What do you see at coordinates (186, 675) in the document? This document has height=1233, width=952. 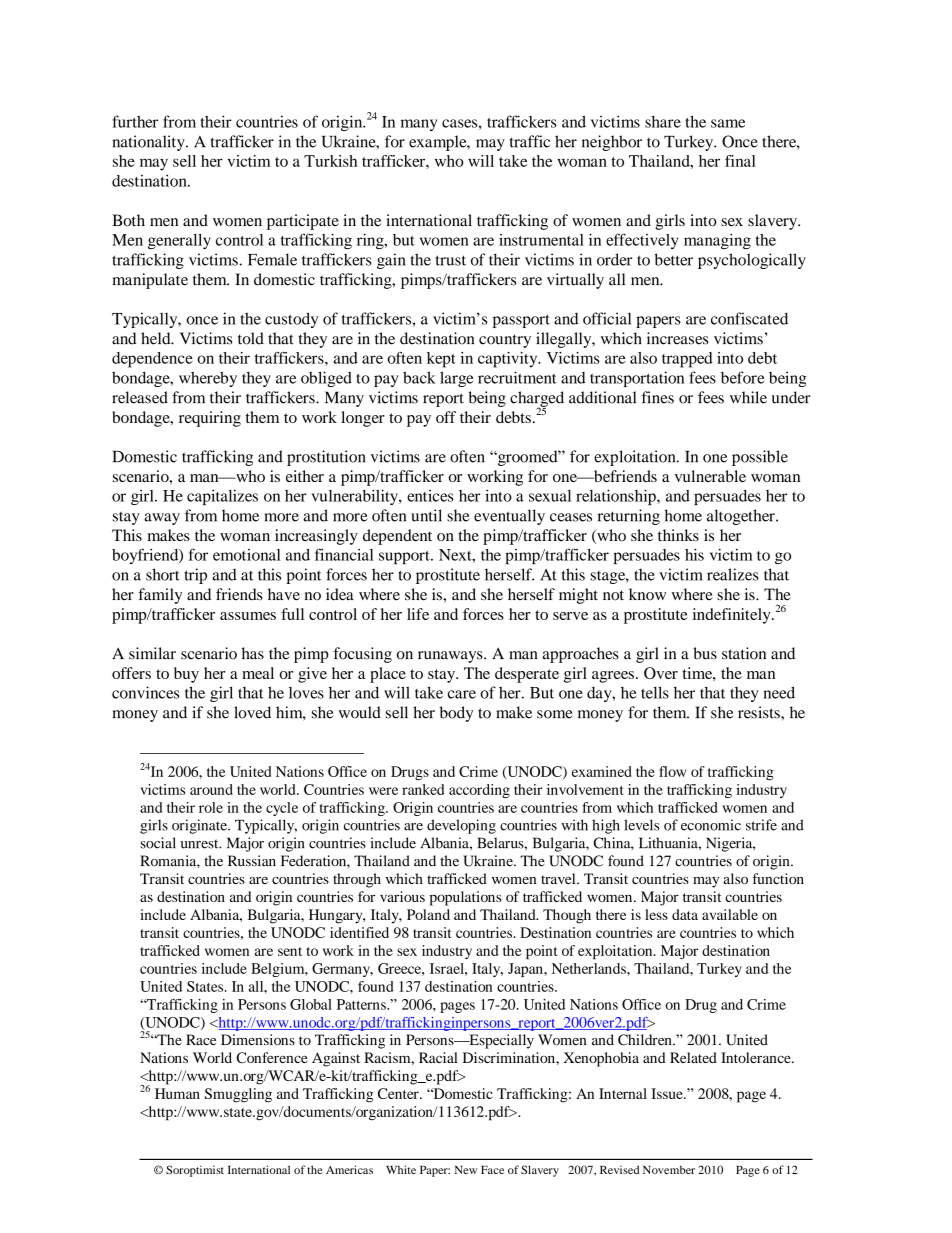 I see `buy` at bounding box center [186, 675].
